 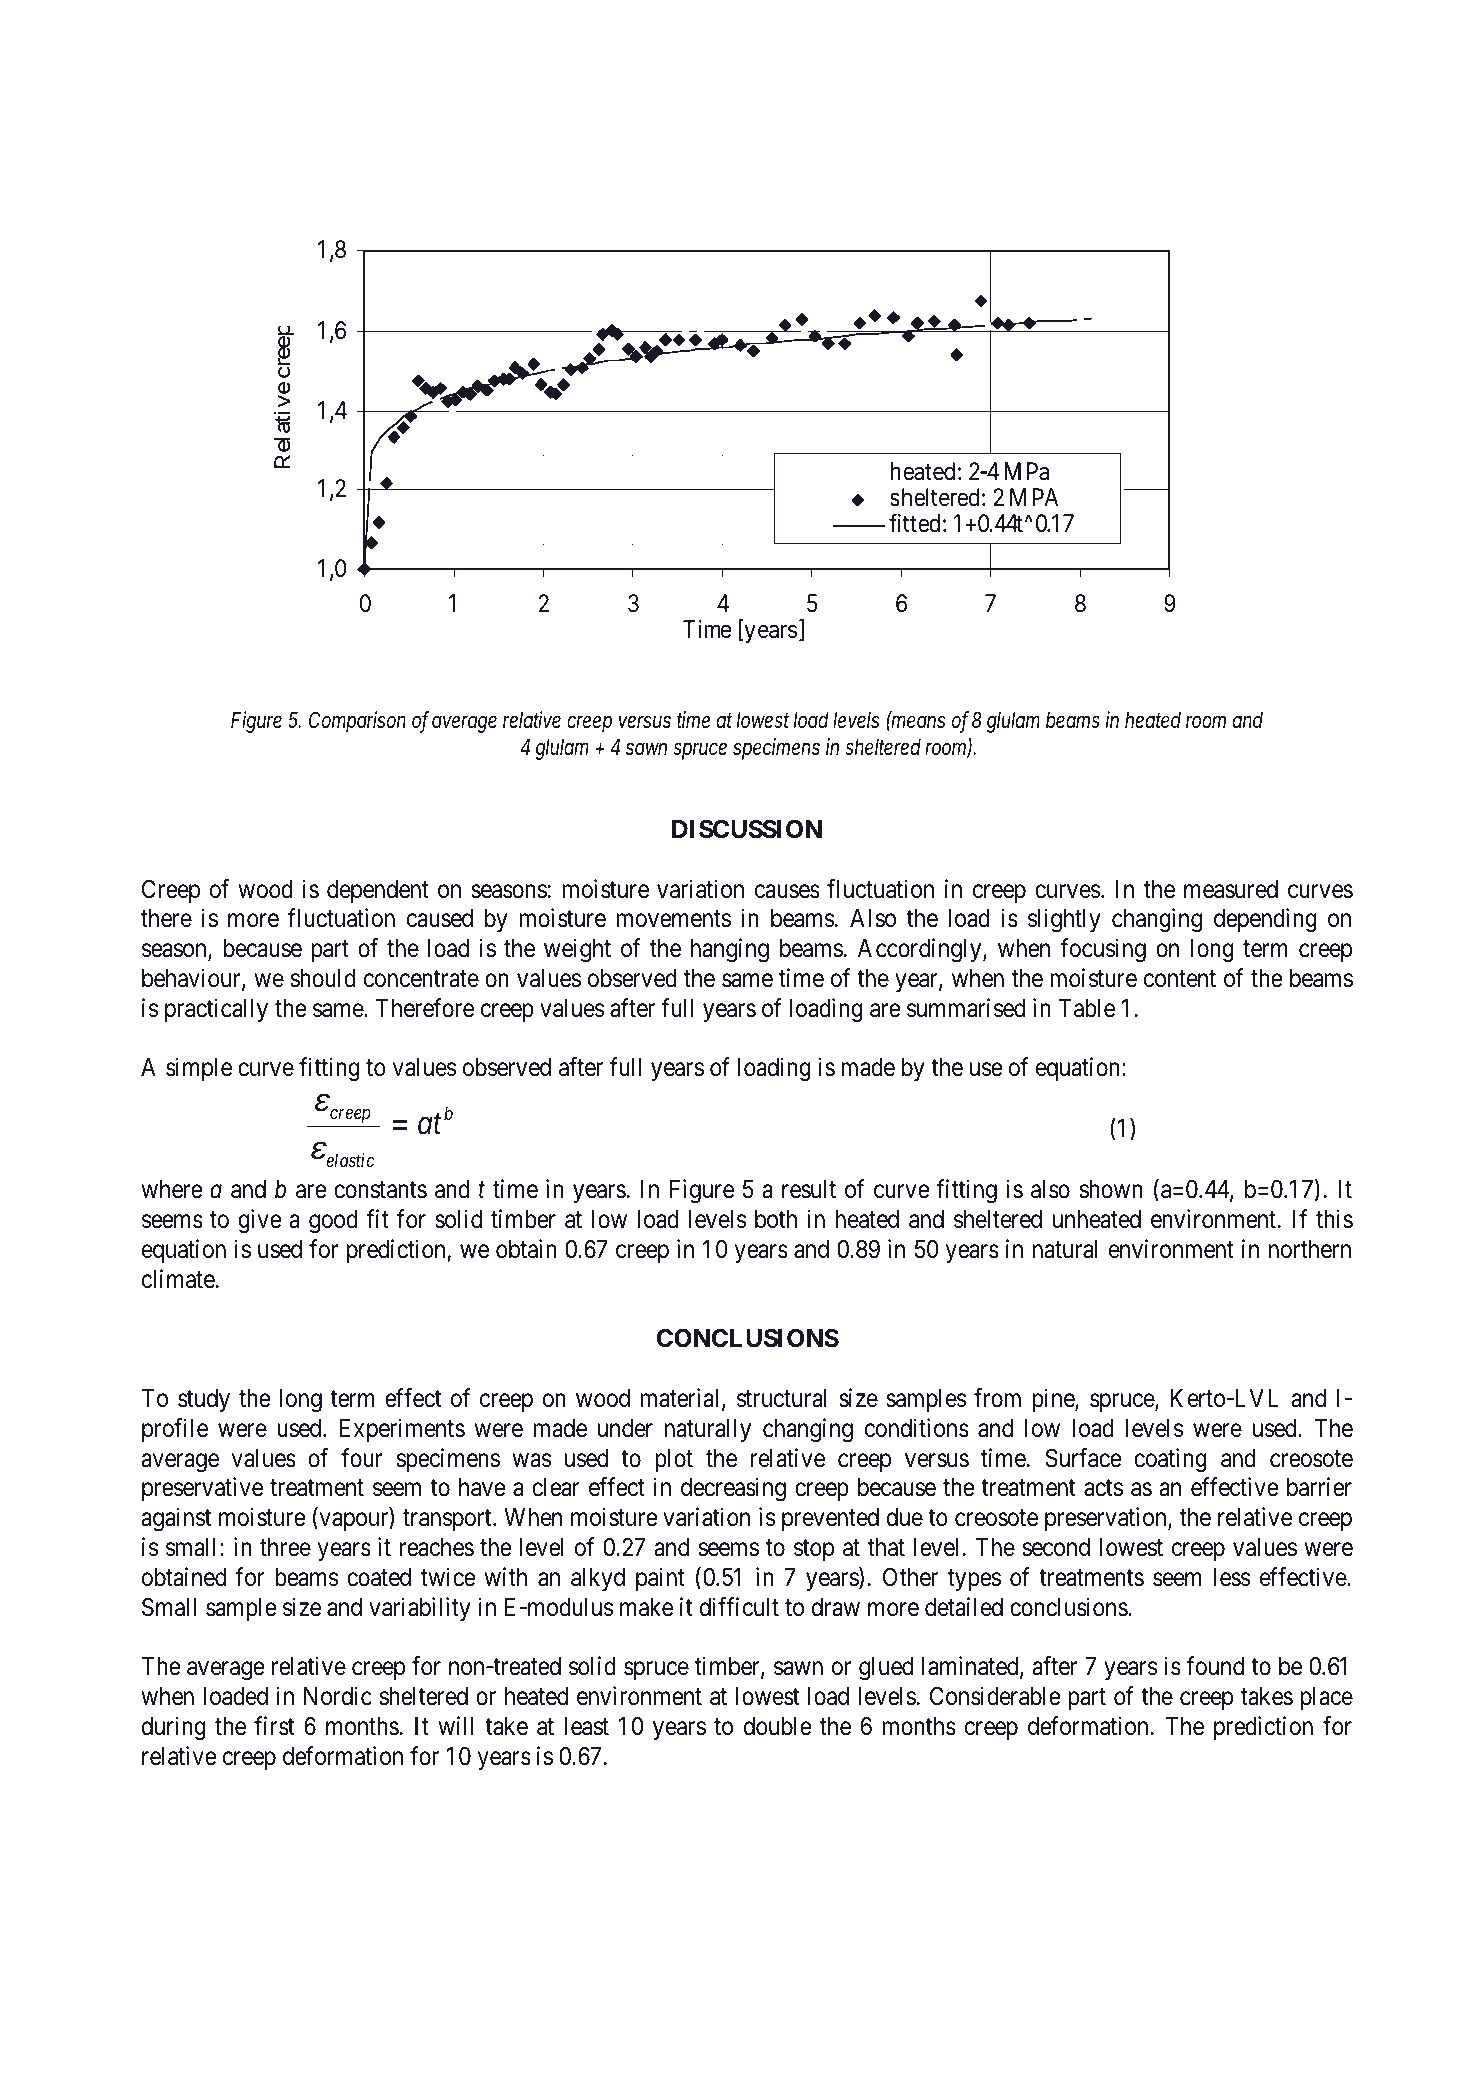 I want to click on Comparison, so click(x=357, y=722).
